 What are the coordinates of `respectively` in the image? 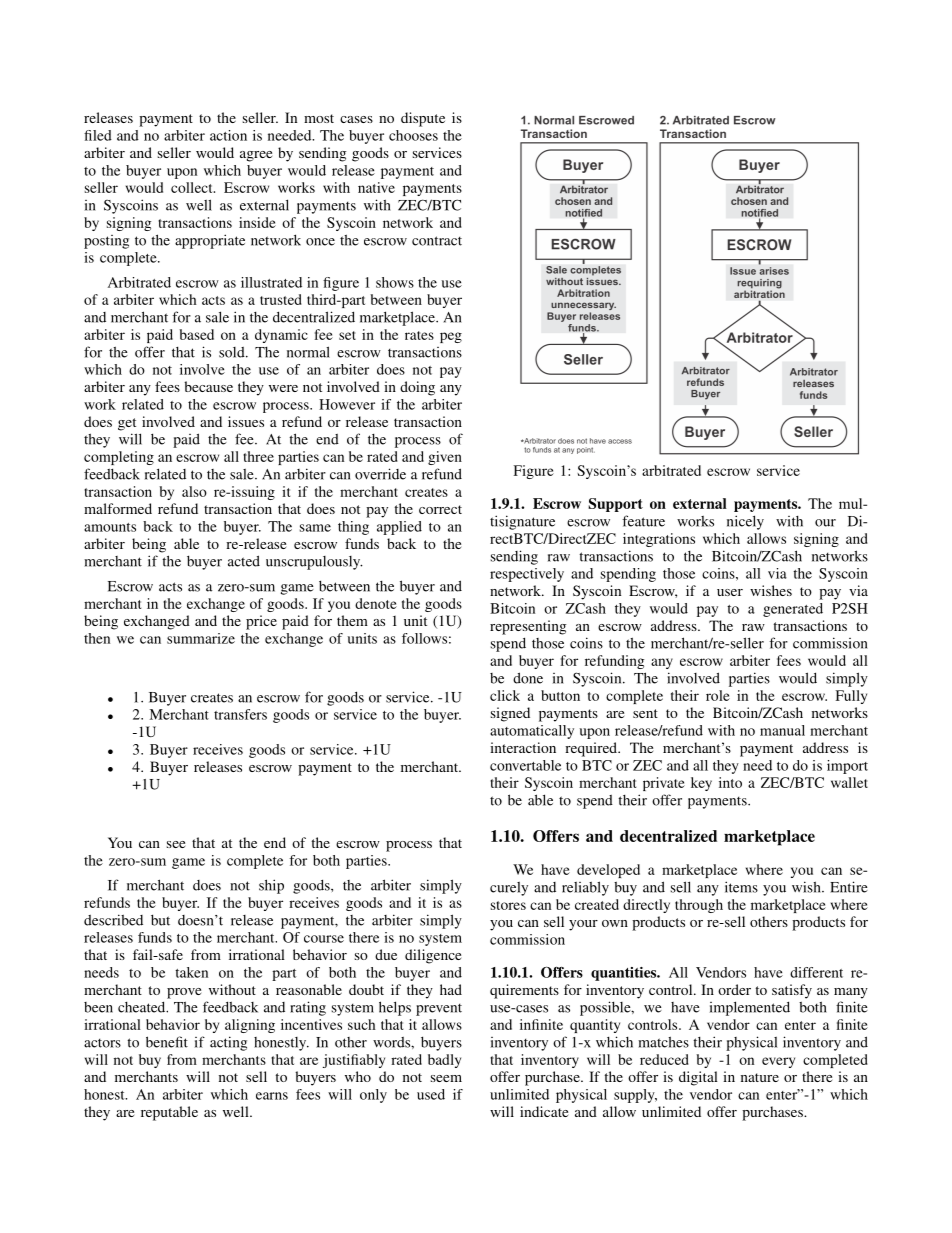 It's located at (527, 575).
